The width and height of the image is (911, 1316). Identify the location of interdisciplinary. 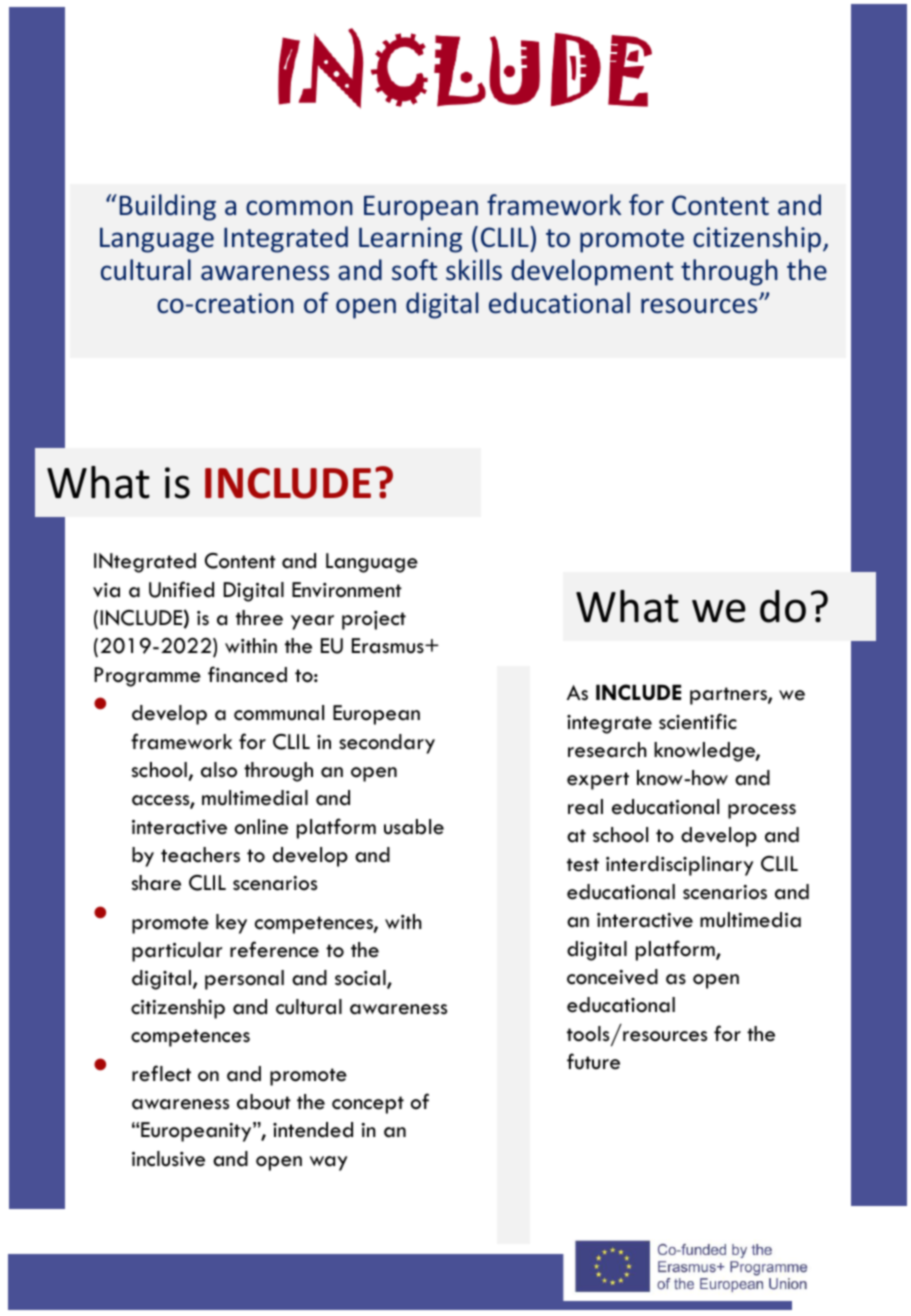
(679, 866).
